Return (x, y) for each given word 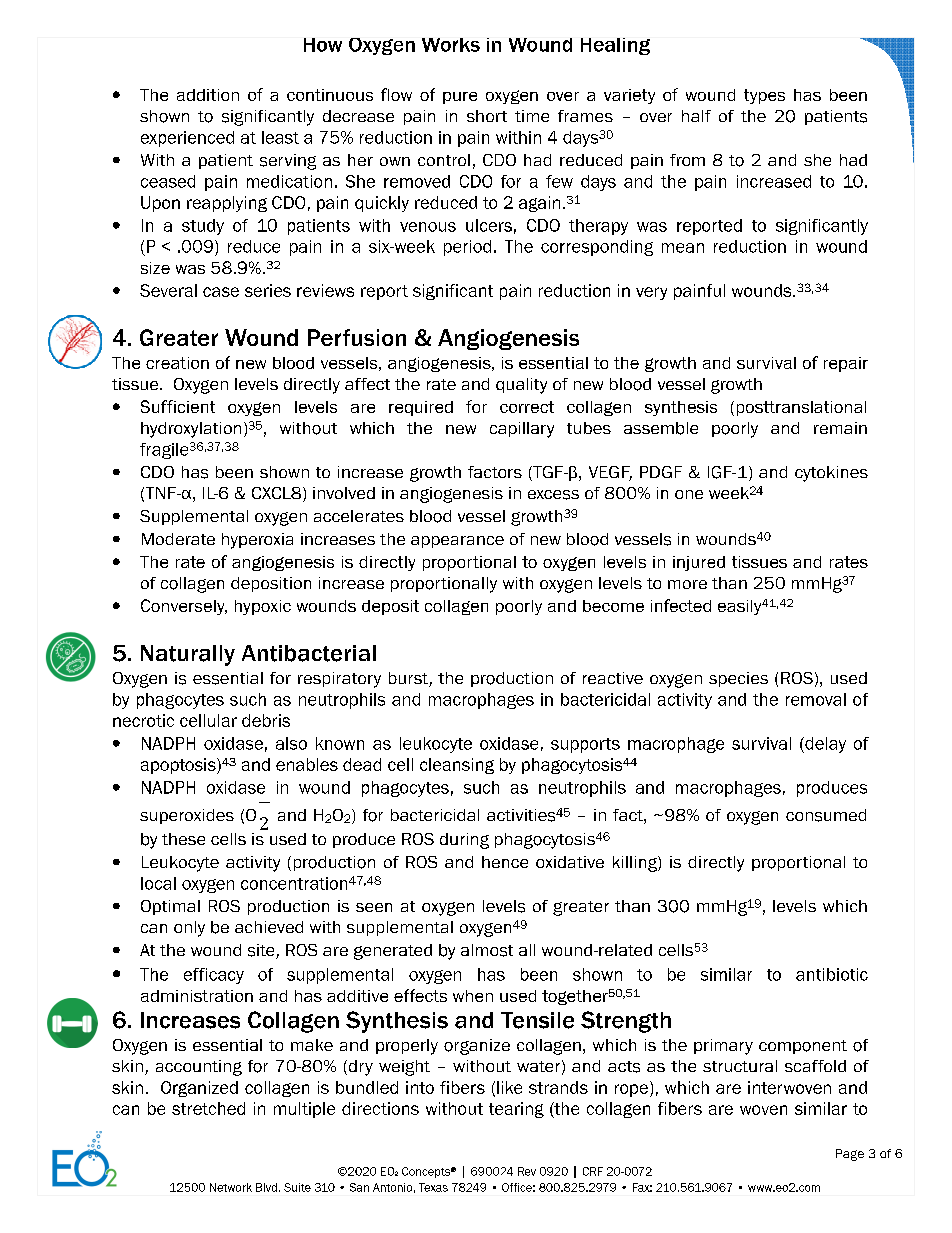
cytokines (831, 474)
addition (208, 95)
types (764, 96)
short (487, 116)
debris (266, 720)
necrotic (143, 720)
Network (231, 1187)
